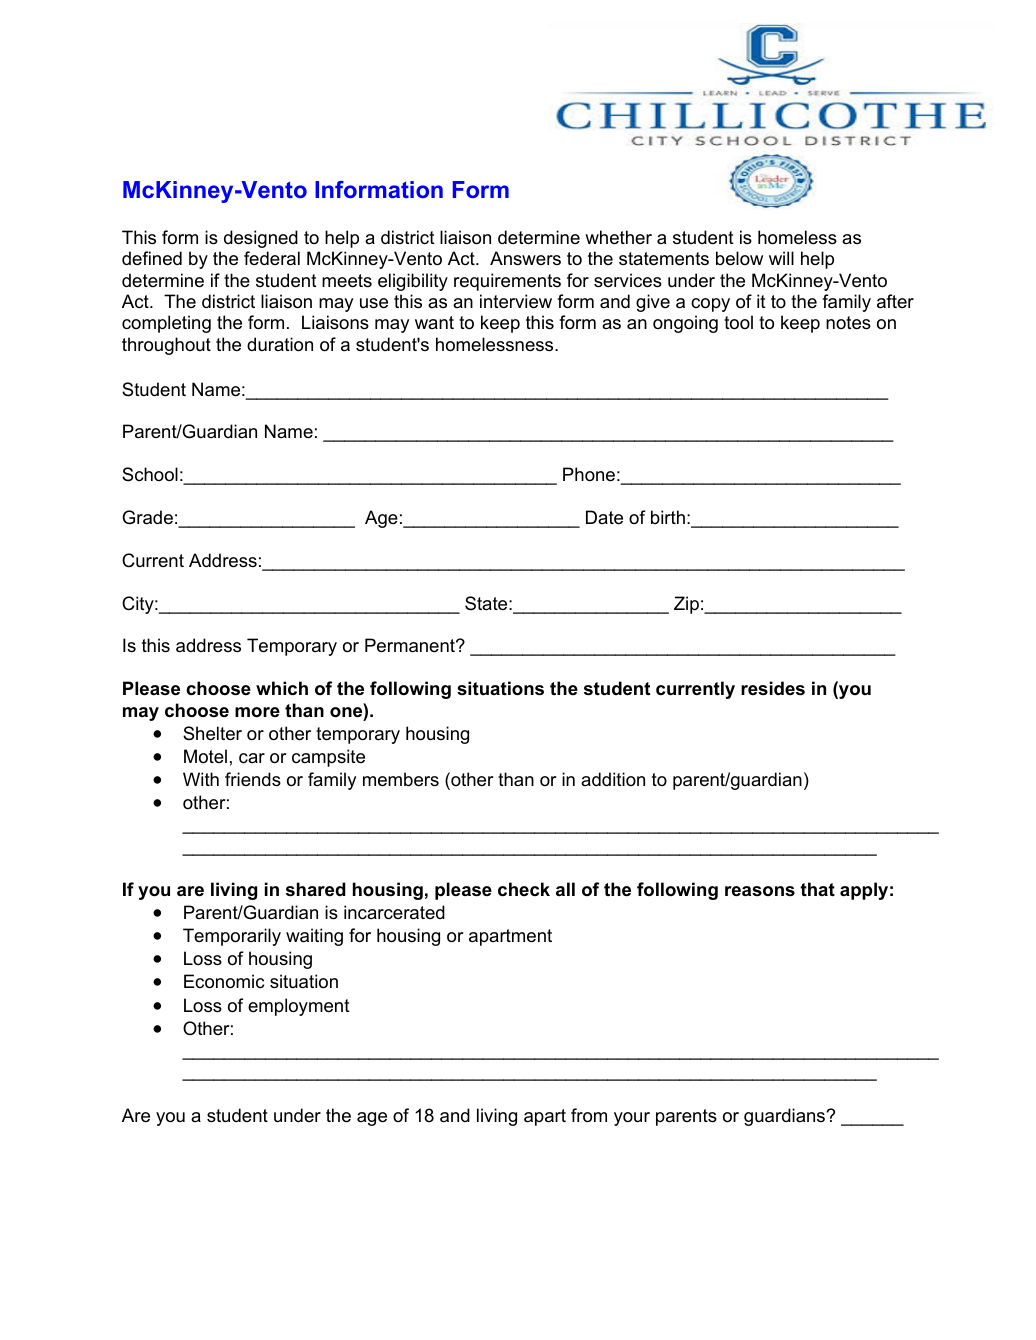 Image resolution: width=1036 pixels, height=1340 pixels. What do you see at coordinates (817, 889) in the screenshot?
I see `that` at bounding box center [817, 889].
